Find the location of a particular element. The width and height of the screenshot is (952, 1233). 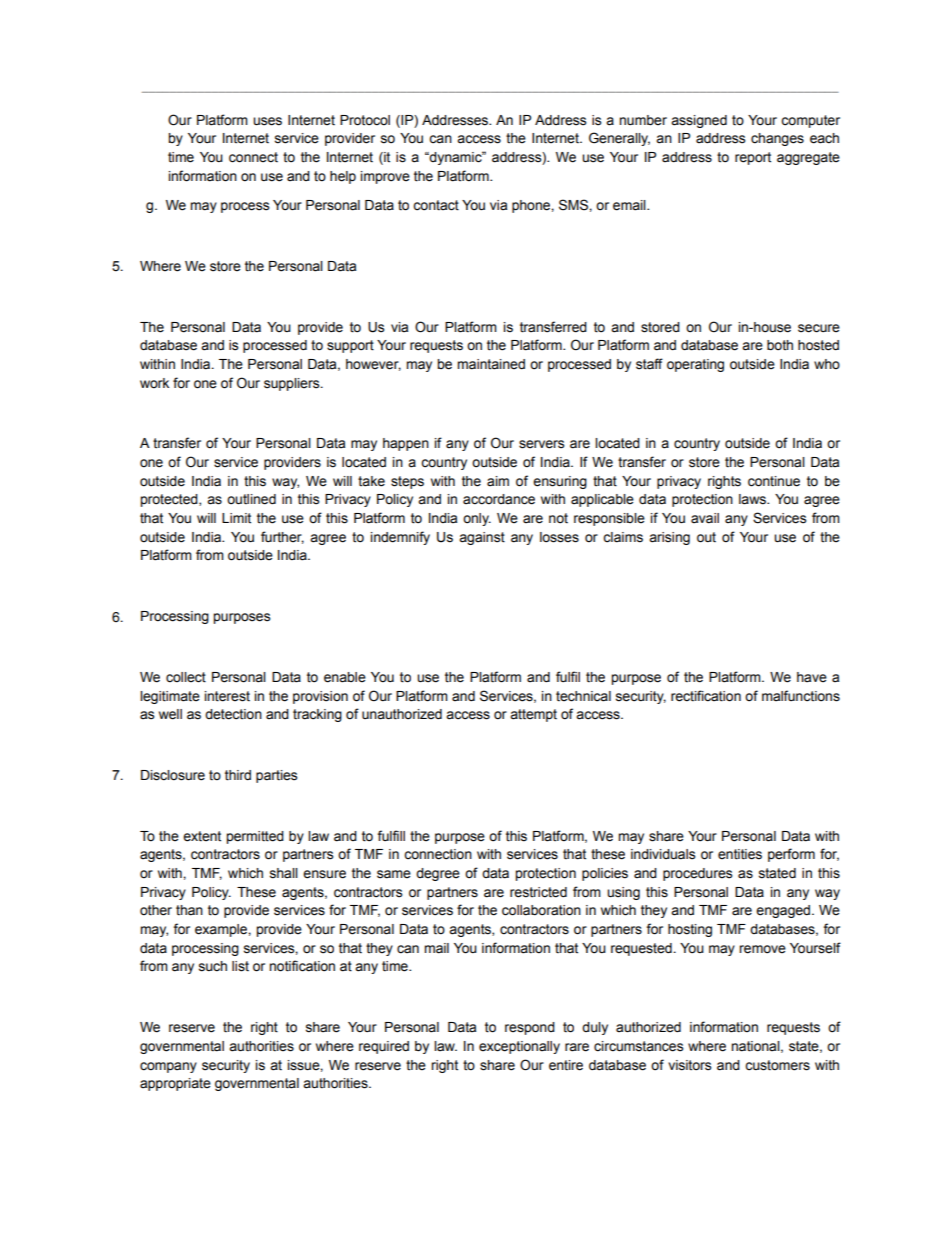

exceptionally is located at coordinates (519, 1047).
